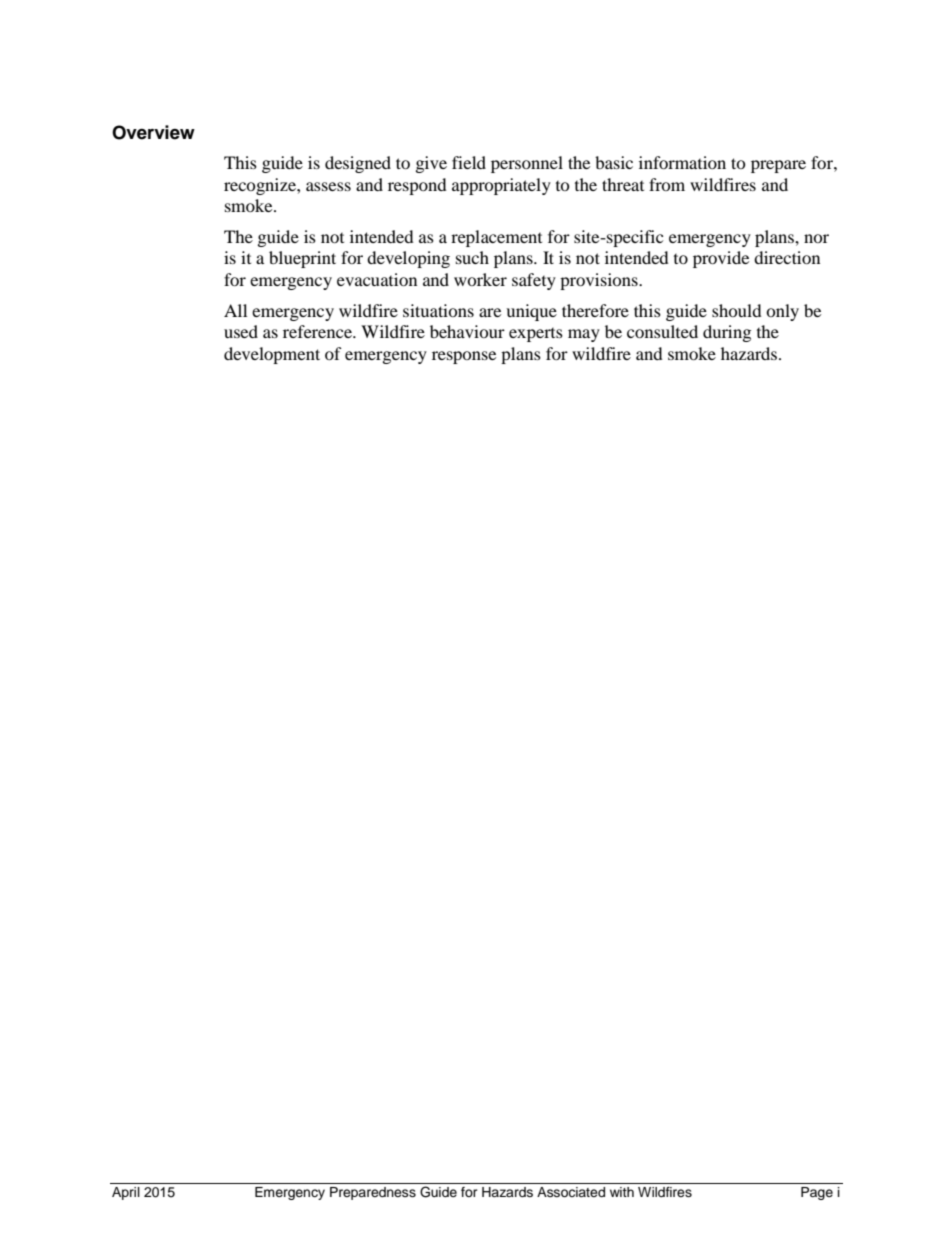  What do you see at coordinates (153, 132) in the page?
I see `Overview` at bounding box center [153, 132].
